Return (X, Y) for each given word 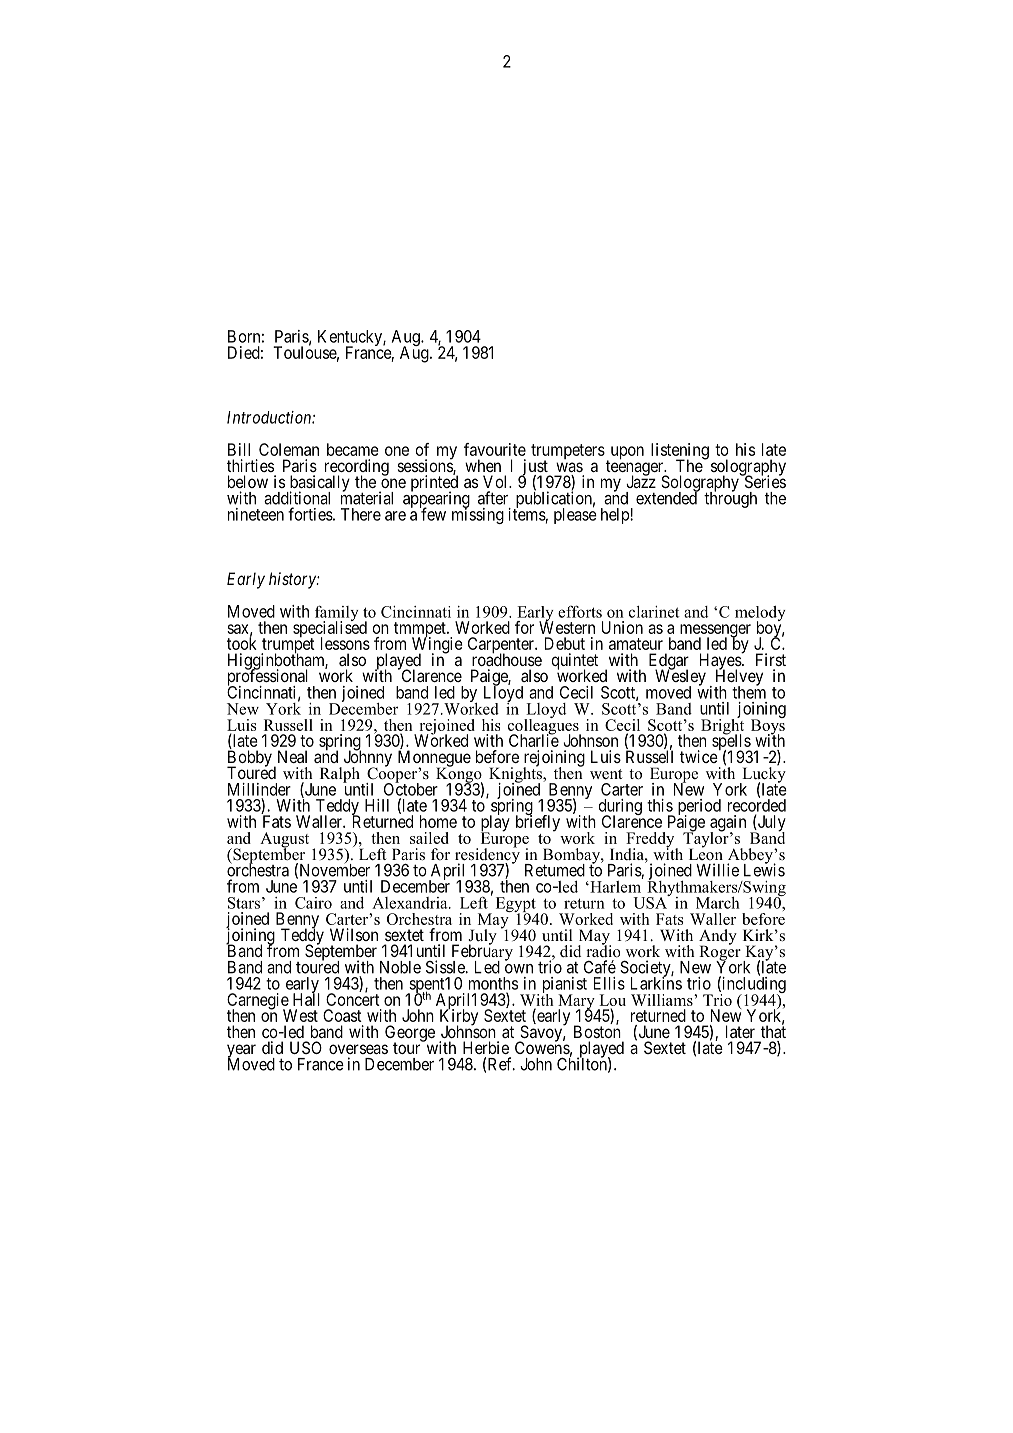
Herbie (486, 1047)
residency (487, 856)
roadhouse (507, 659)
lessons (345, 643)
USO (306, 1047)
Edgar (669, 662)
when (483, 465)
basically (318, 484)
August (284, 841)
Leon (706, 853)
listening (680, 452)
